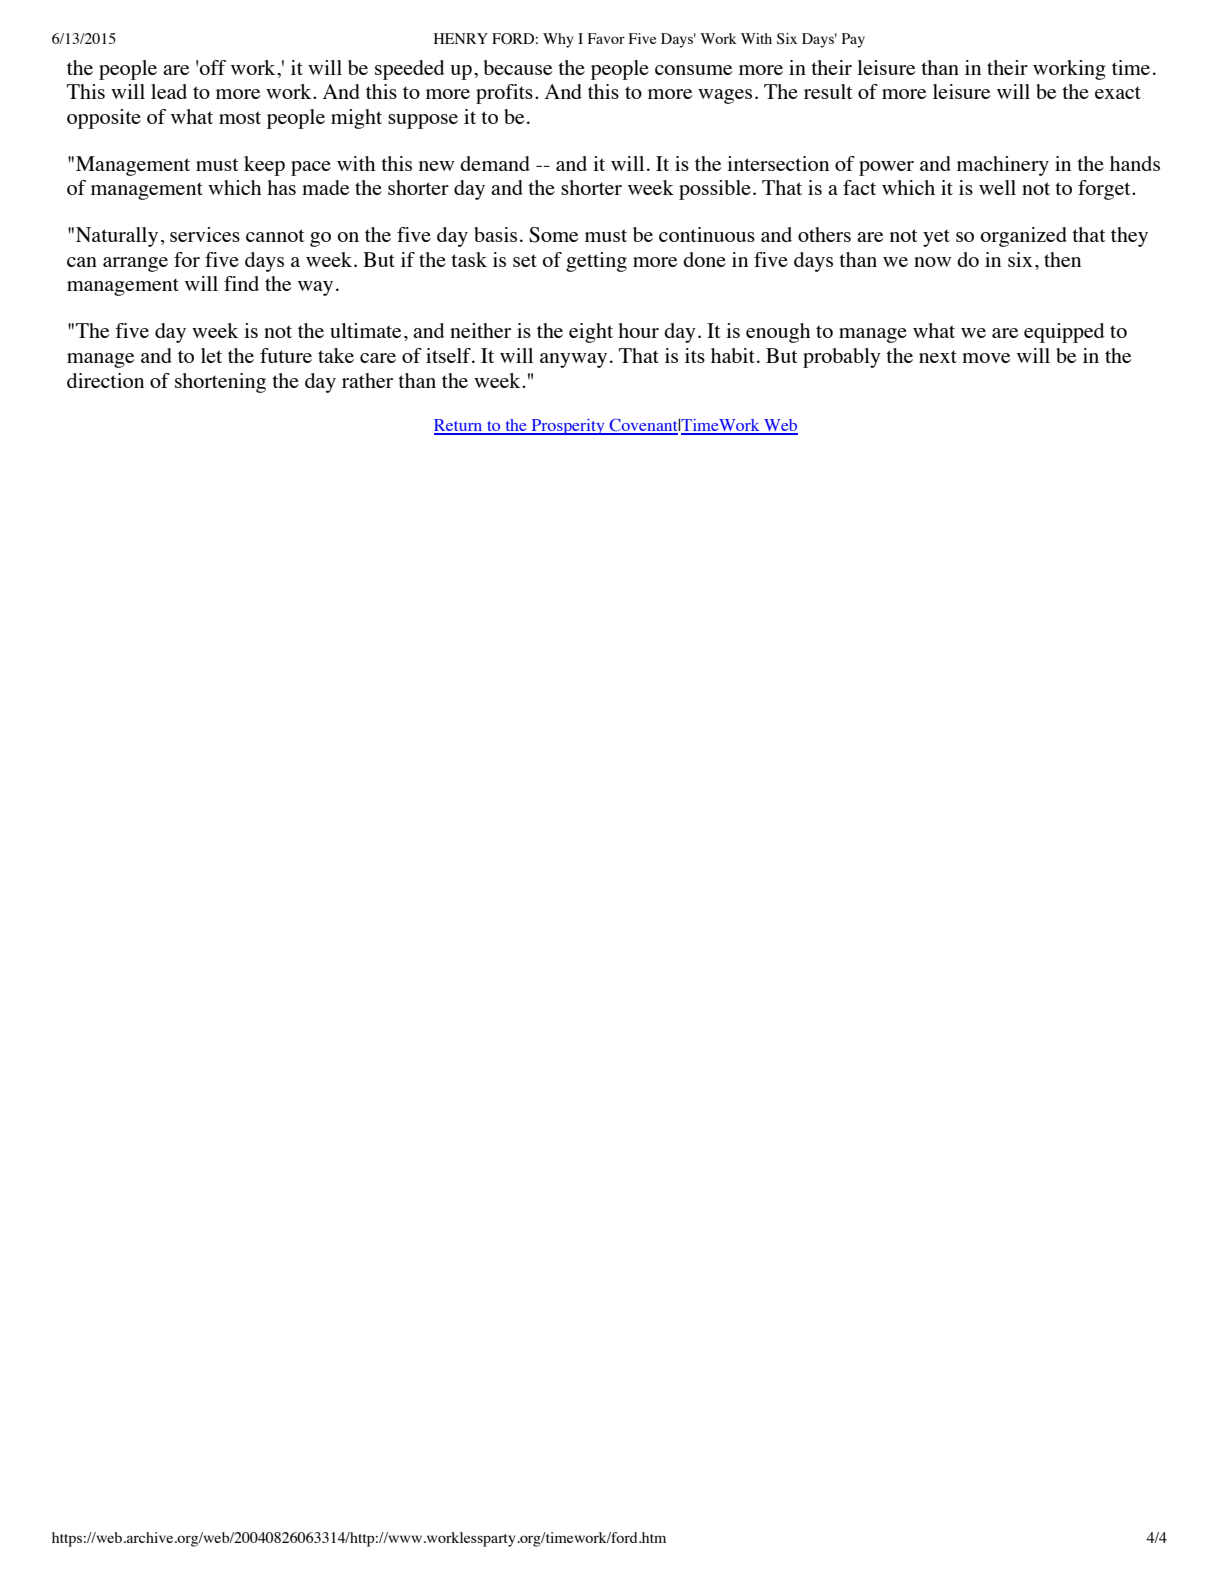  I want to click on wages, so click(725, 96).
